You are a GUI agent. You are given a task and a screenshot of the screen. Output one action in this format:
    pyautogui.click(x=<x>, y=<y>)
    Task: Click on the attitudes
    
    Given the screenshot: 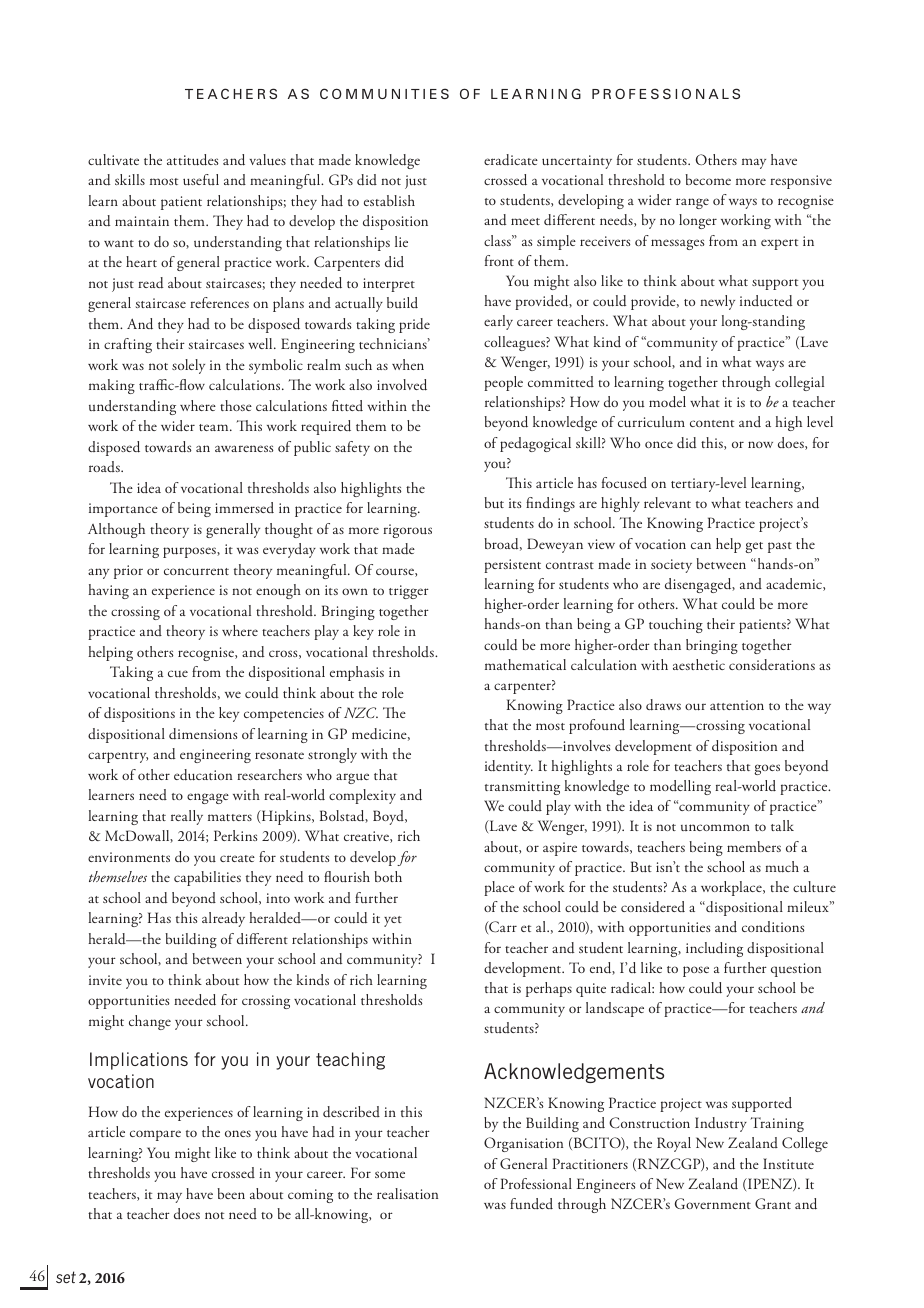 What is the action you would take?
    pyautogui.click(x=193, y=160)
